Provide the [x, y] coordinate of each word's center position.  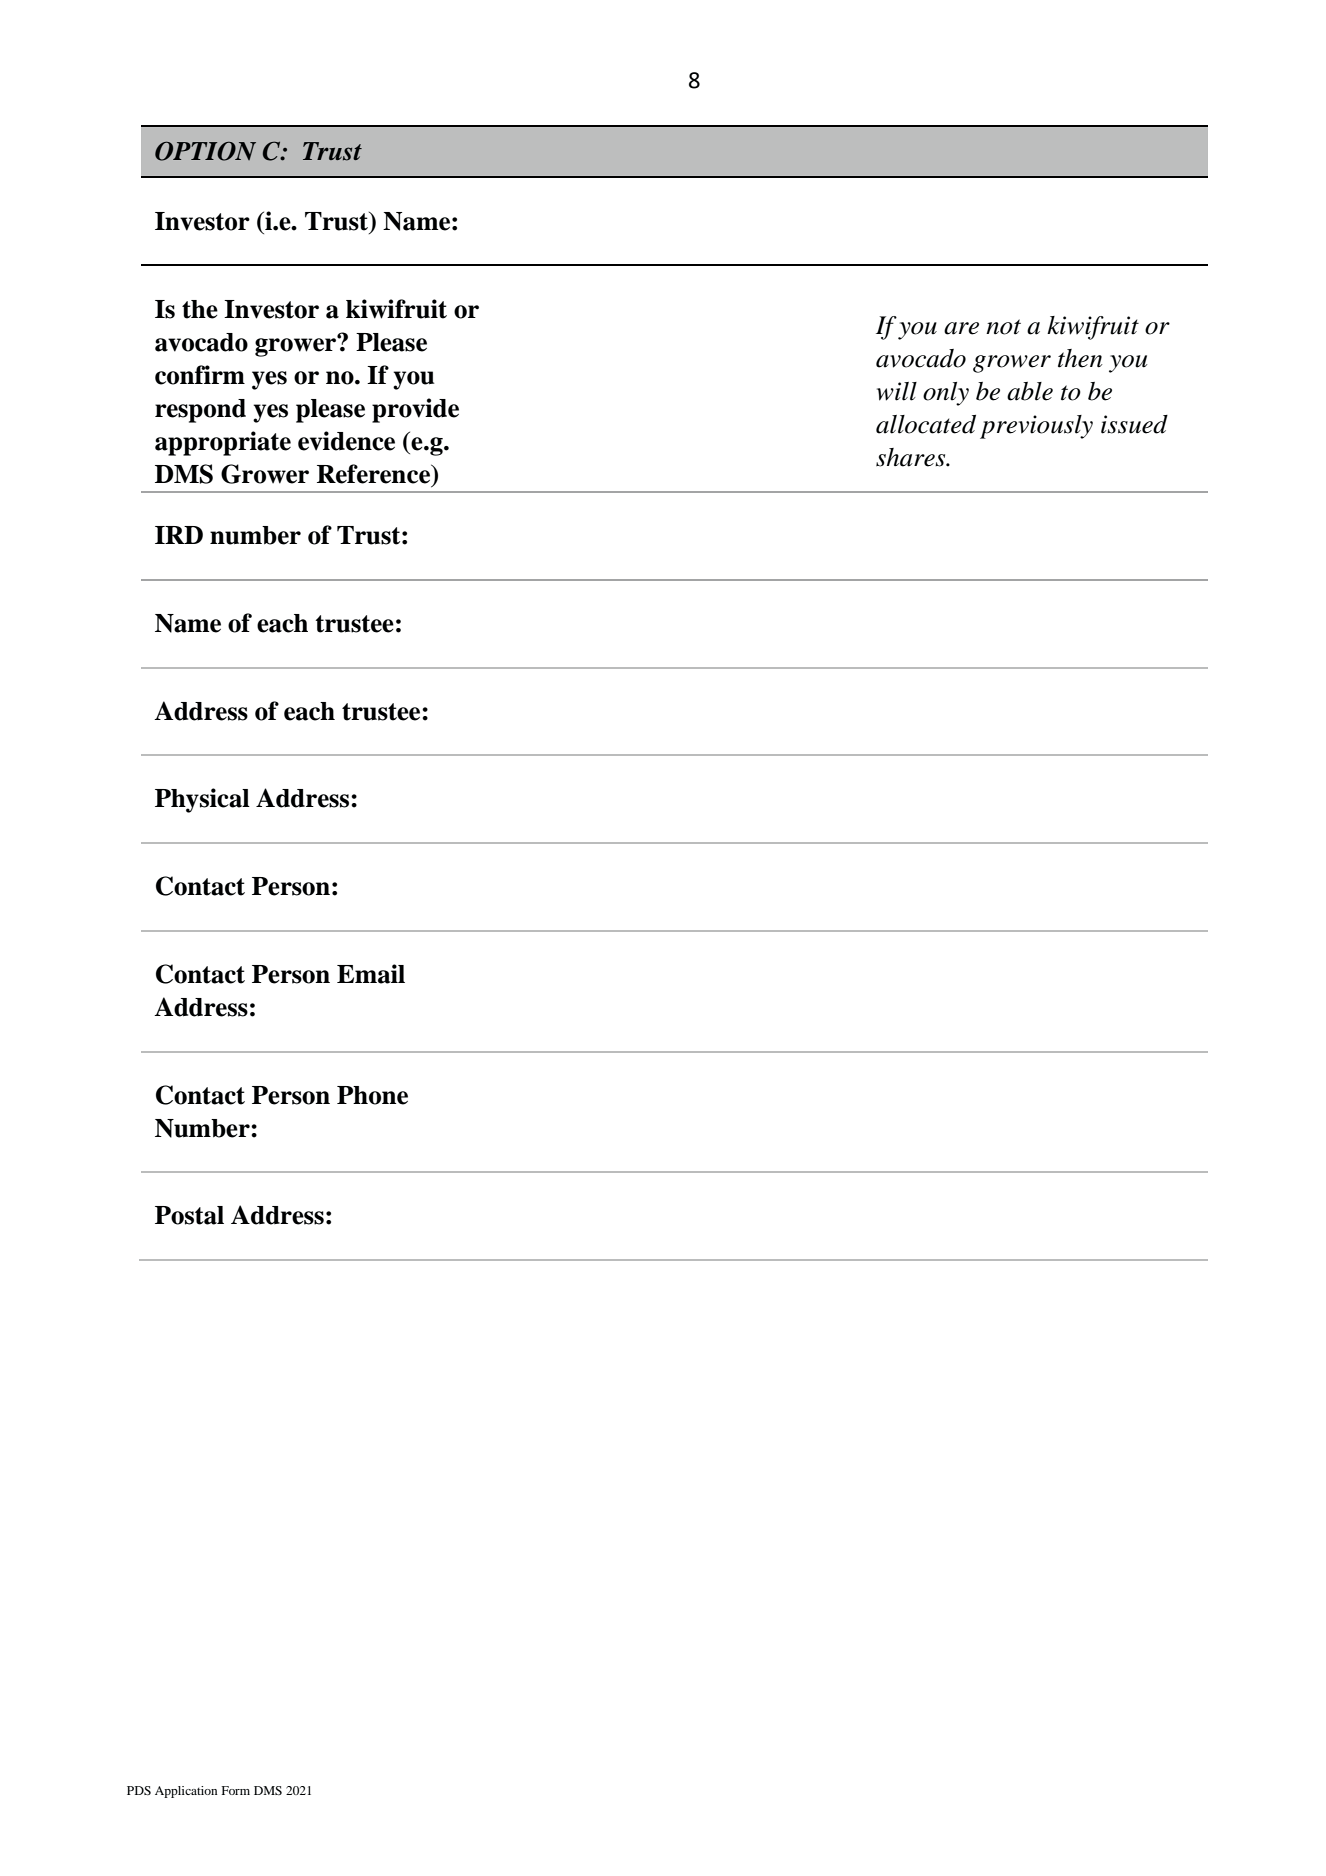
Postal [189, 1215]
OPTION [205, 151]
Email [371, 974]
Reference [375, 475]
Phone [372, 1095]
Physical [202, 800]
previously [1036, 427]
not [1003, 327]
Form [235, 1790]
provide [415, 410]
